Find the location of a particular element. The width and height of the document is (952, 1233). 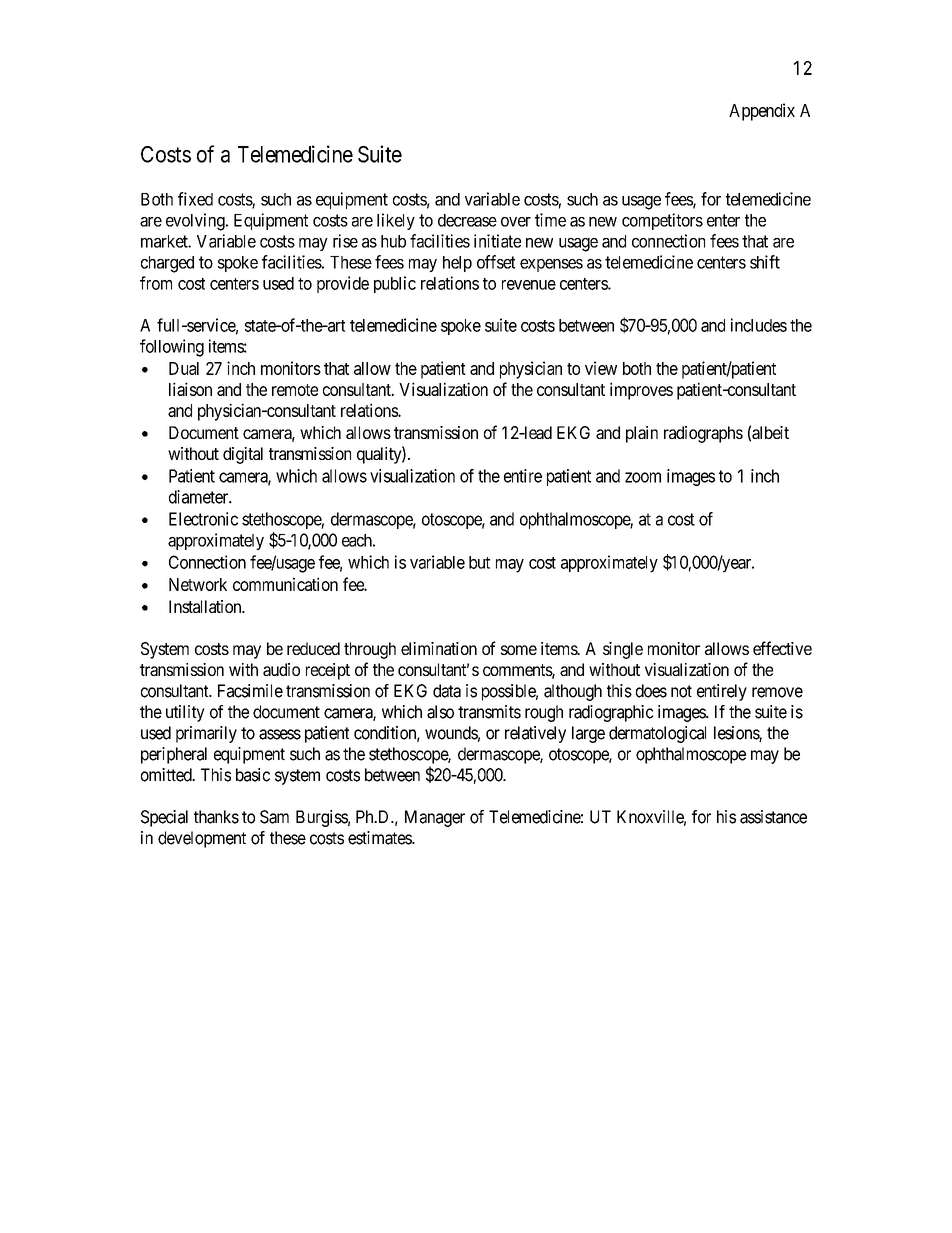

but is located at coordinates (479, 562).
